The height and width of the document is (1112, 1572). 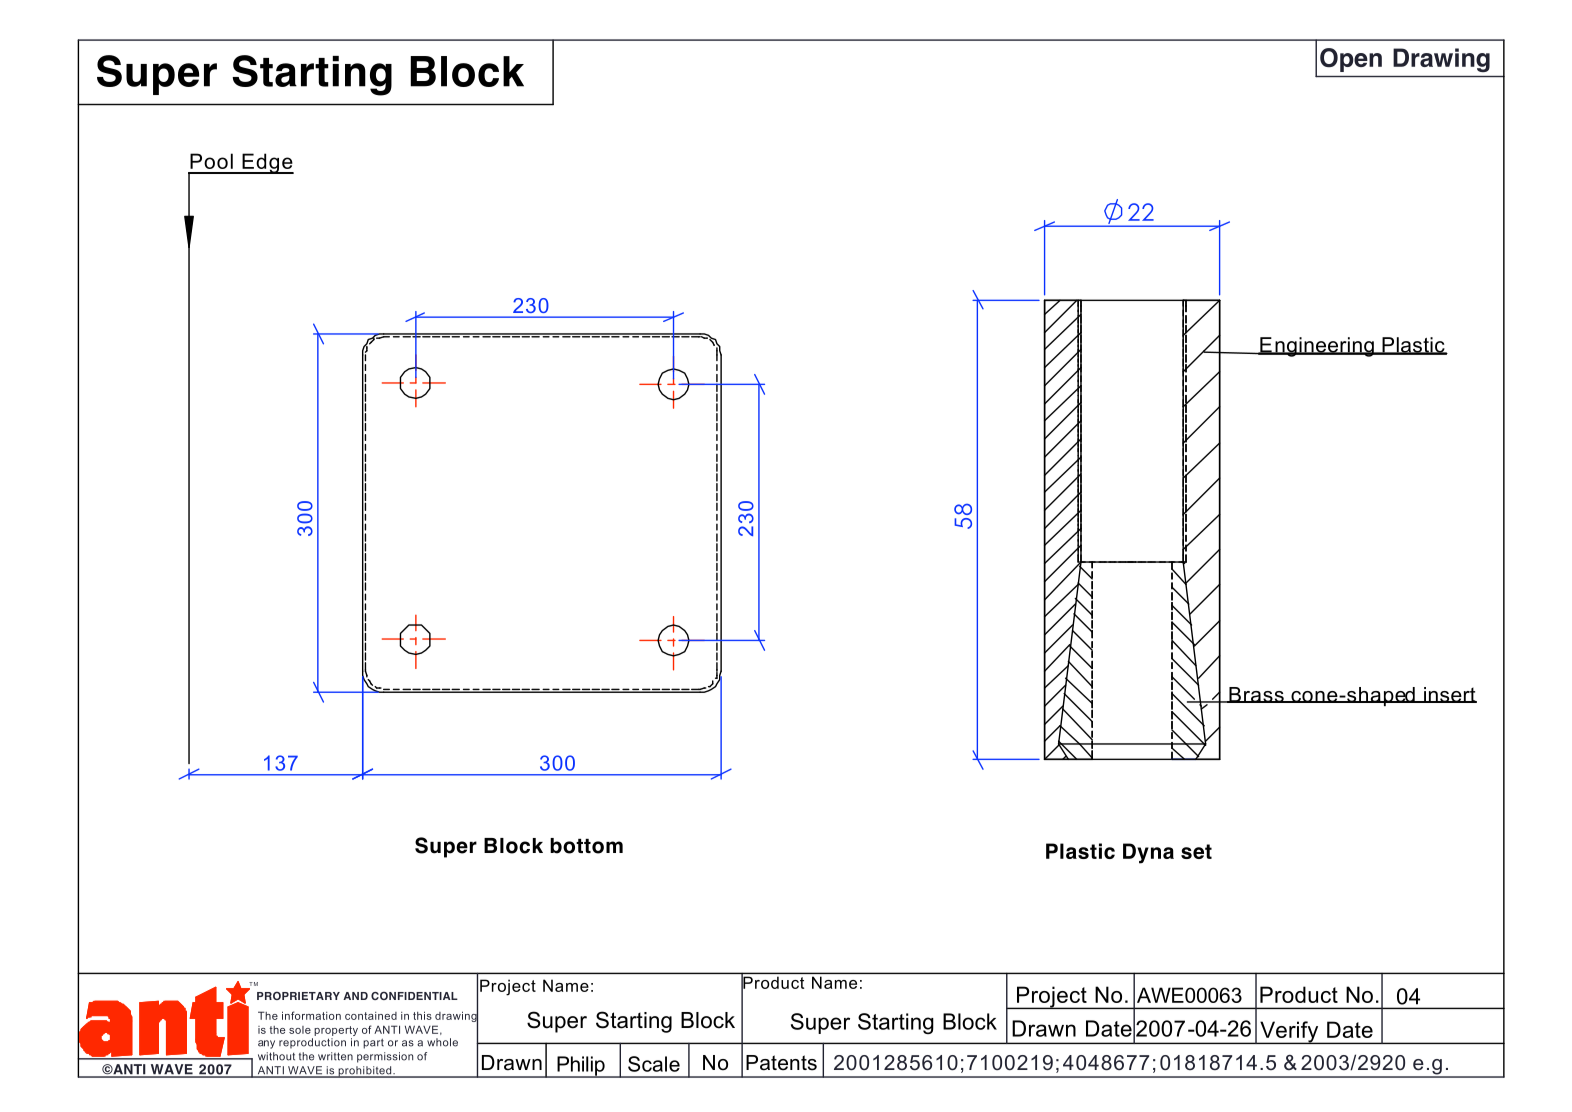 I want to click on Patents, so click(x=781, y=1063).
